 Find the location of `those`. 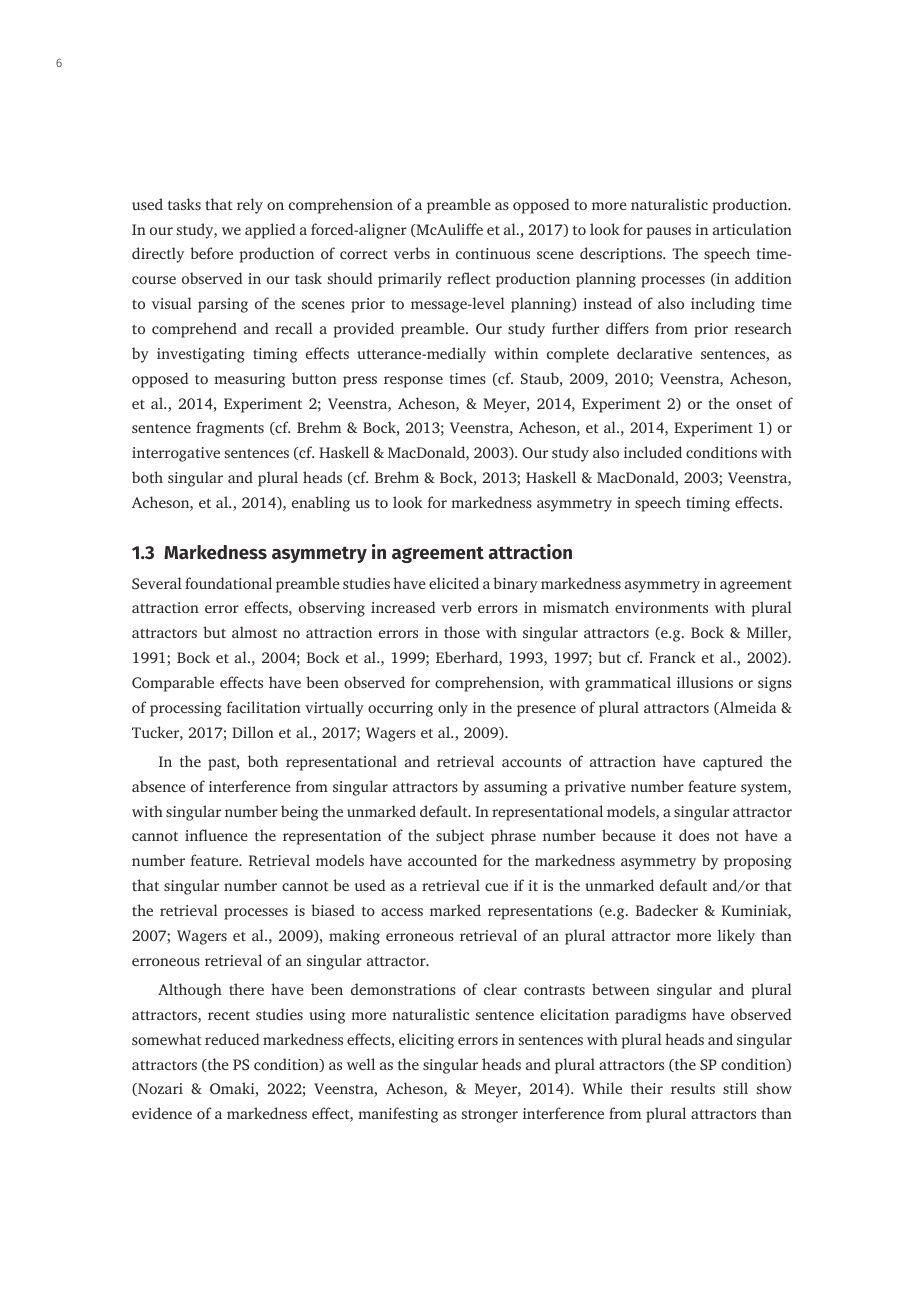

those is located at coordinates (462, 632).
